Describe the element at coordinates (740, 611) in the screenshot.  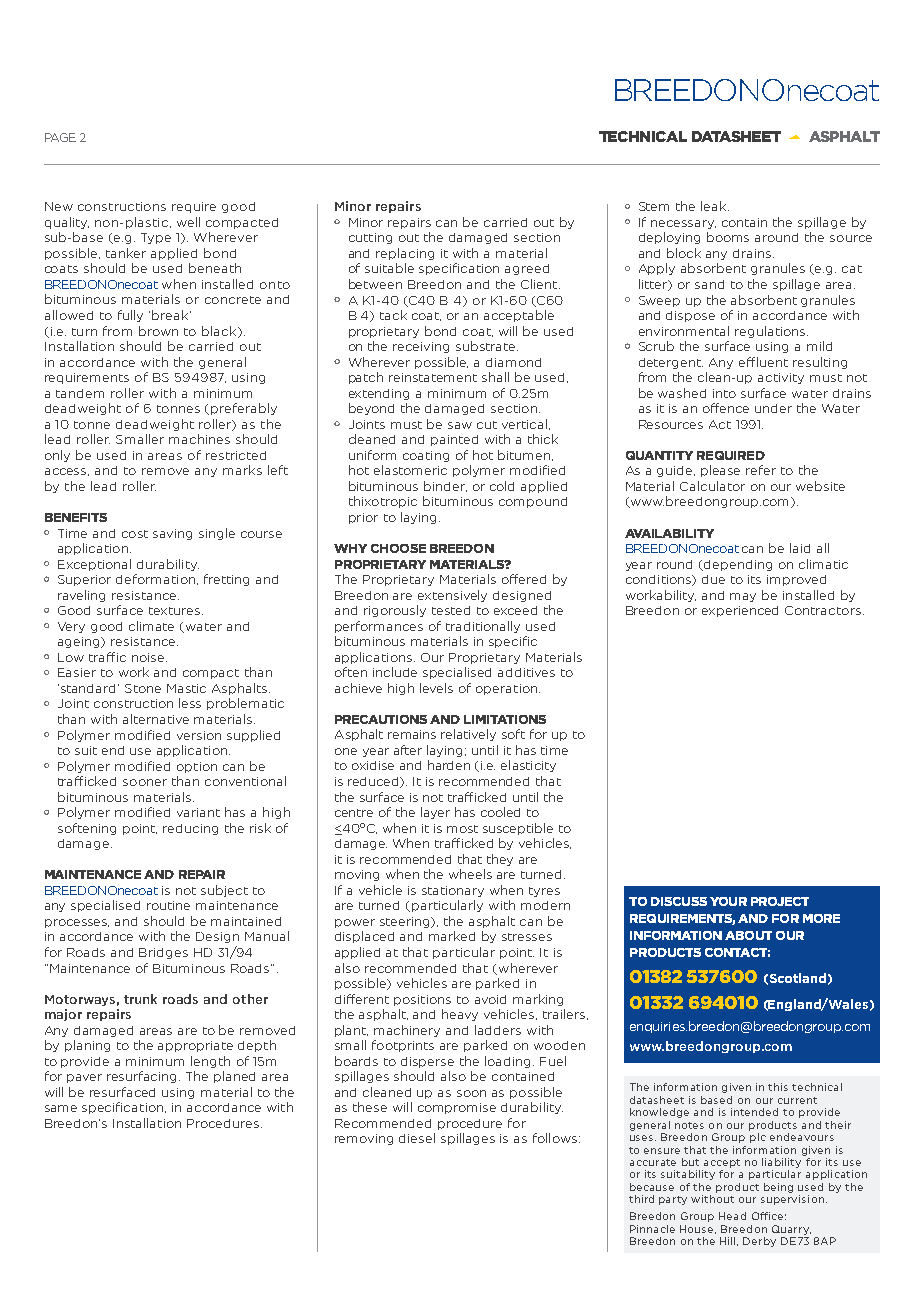
I see `experienced` at that location.
